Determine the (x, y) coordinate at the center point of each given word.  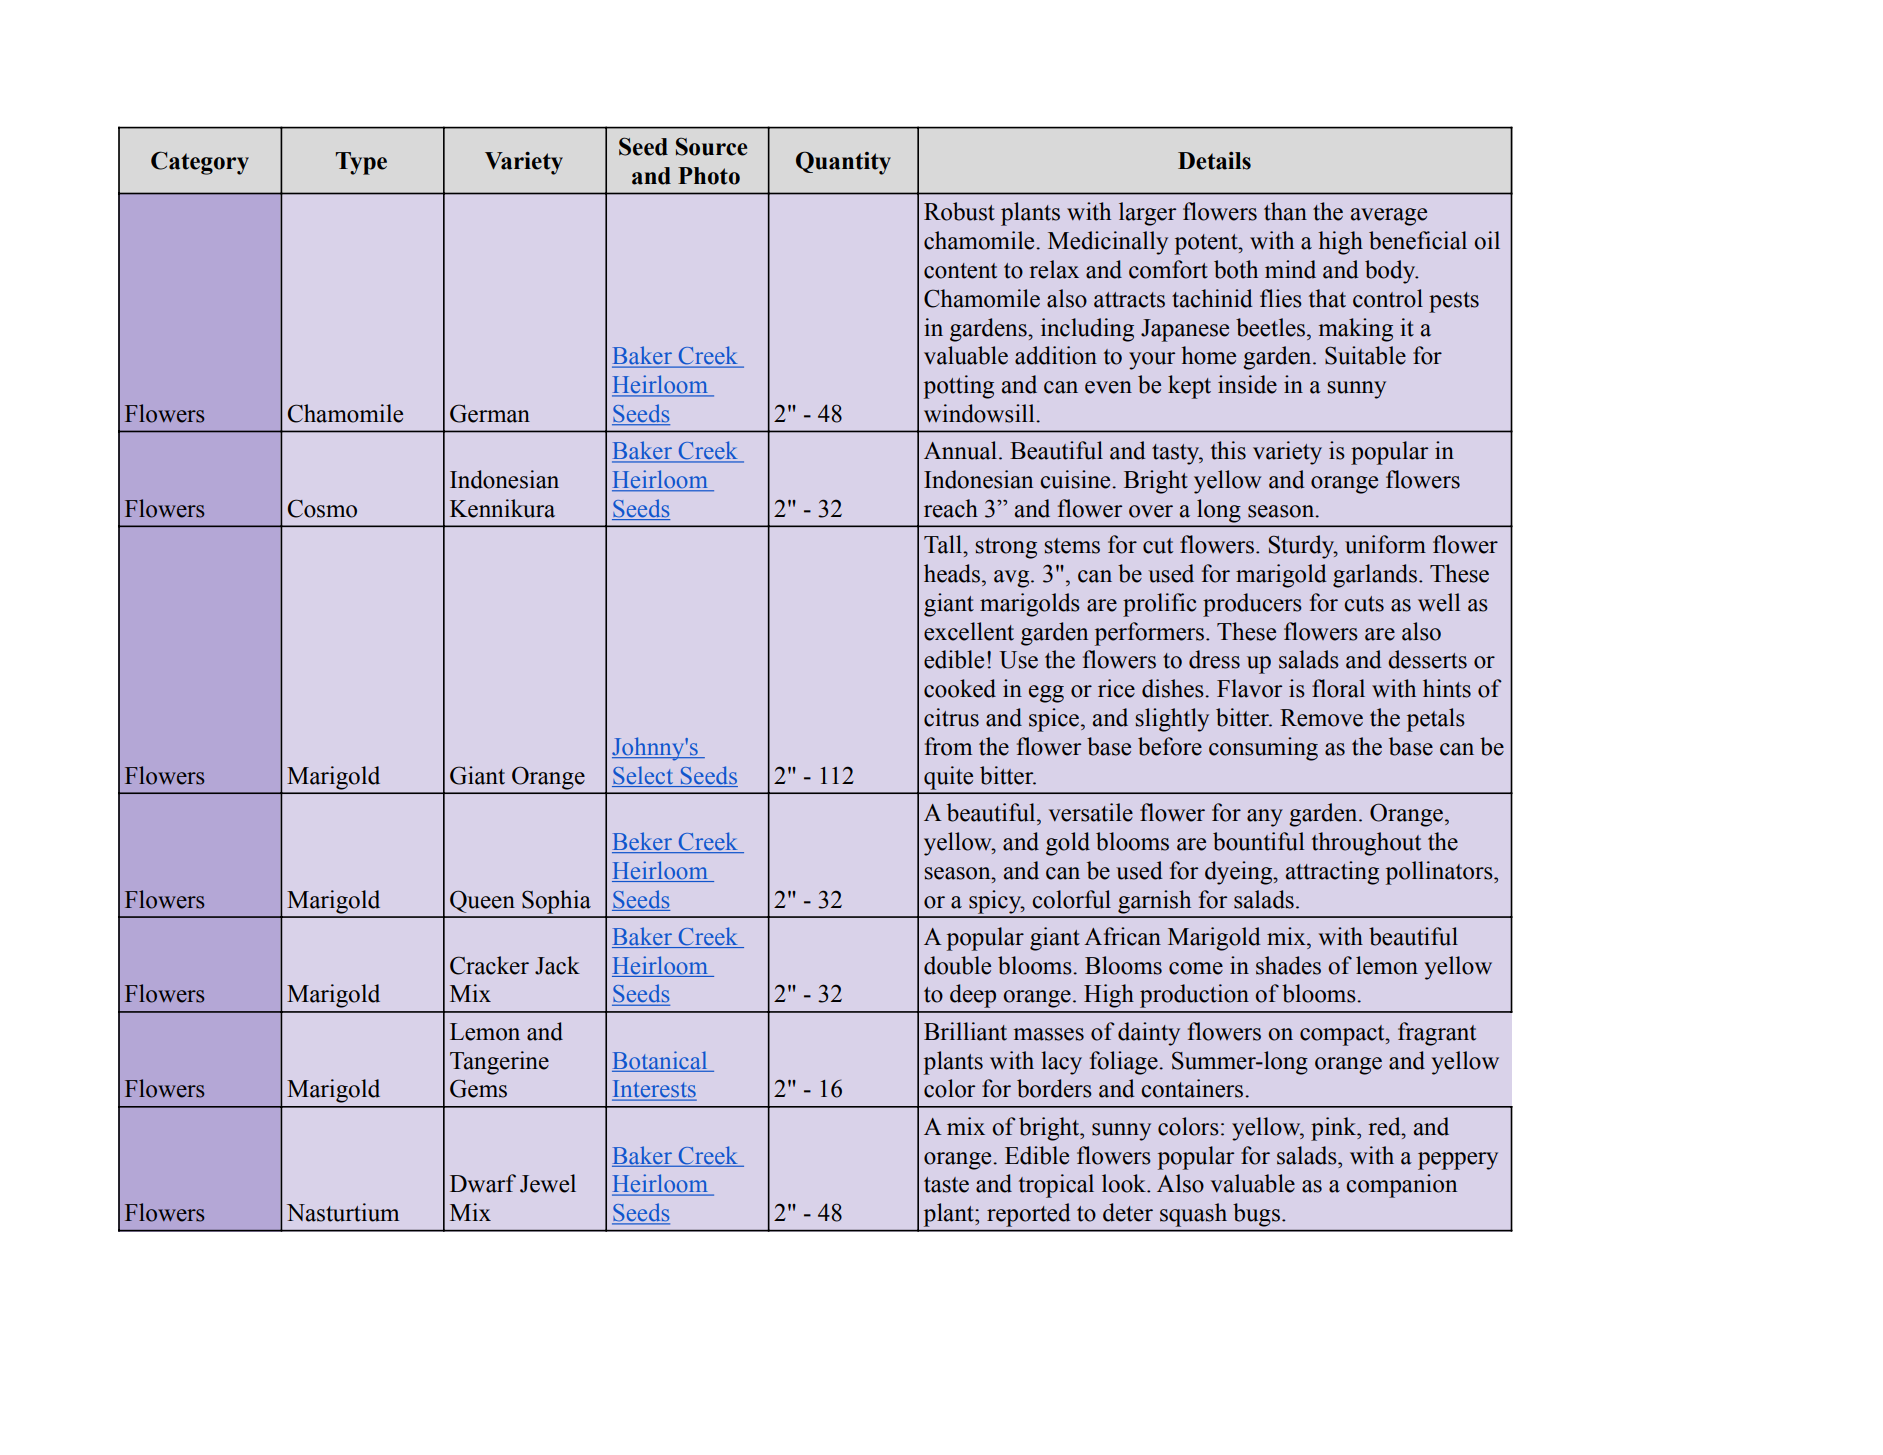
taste (946, 1185)
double (957, 965)
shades (1288, 965)
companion (1401, 1186)
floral (1338, 688)
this (1228, 450)
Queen (482, 901)
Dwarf (483, 1183)
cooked (960, 688)
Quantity (843, 163)
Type (361, 163)
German (490, 413)
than (1285, 211)
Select (644, 776)
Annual (962, 450)
